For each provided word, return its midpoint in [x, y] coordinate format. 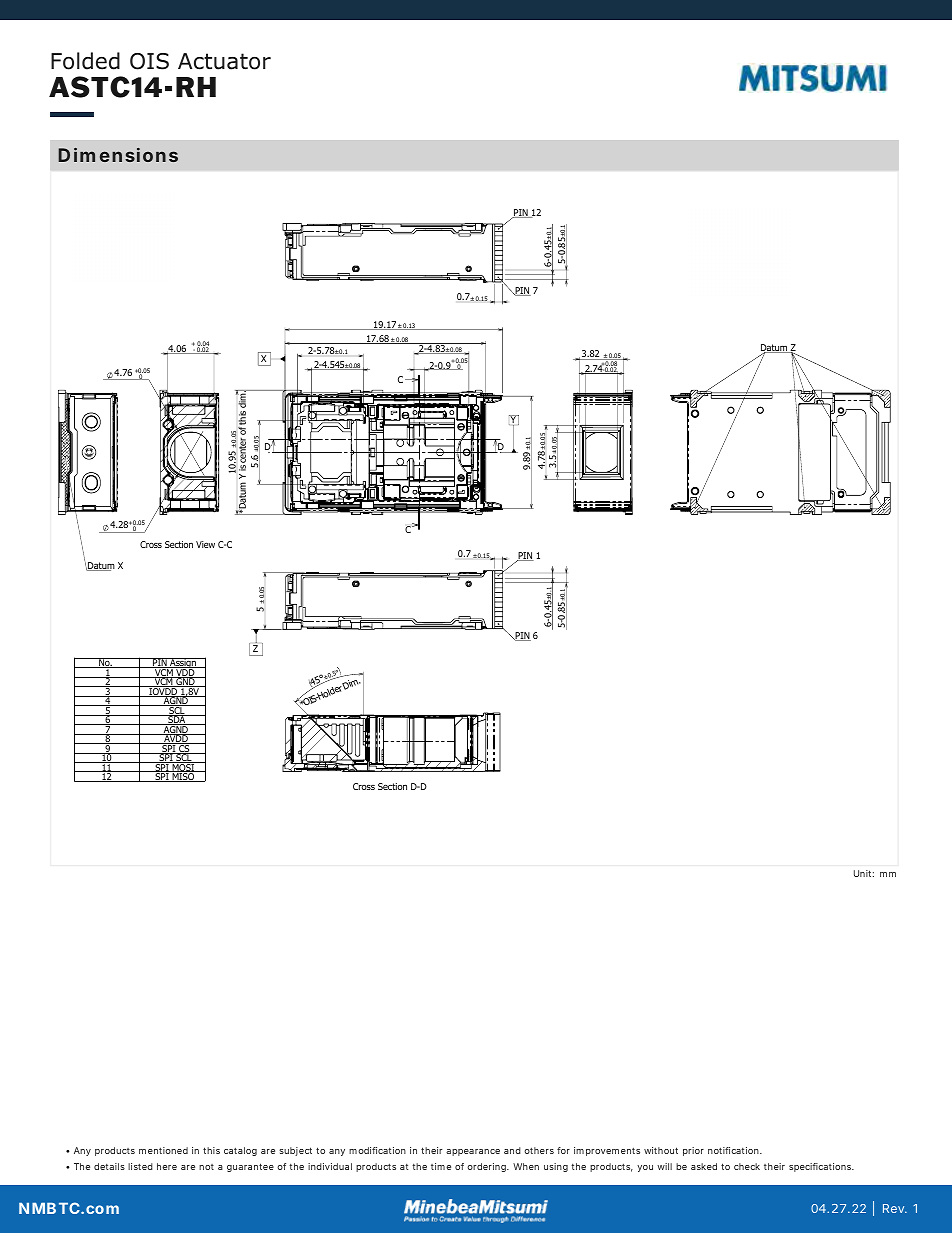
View [205, 544]
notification [735, 1150]
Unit [864, 873]
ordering [488, 1167]
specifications [821, 1167]
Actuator [224, 61]
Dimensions [118, 155]
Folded [85, 61]
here [167, 1166]
